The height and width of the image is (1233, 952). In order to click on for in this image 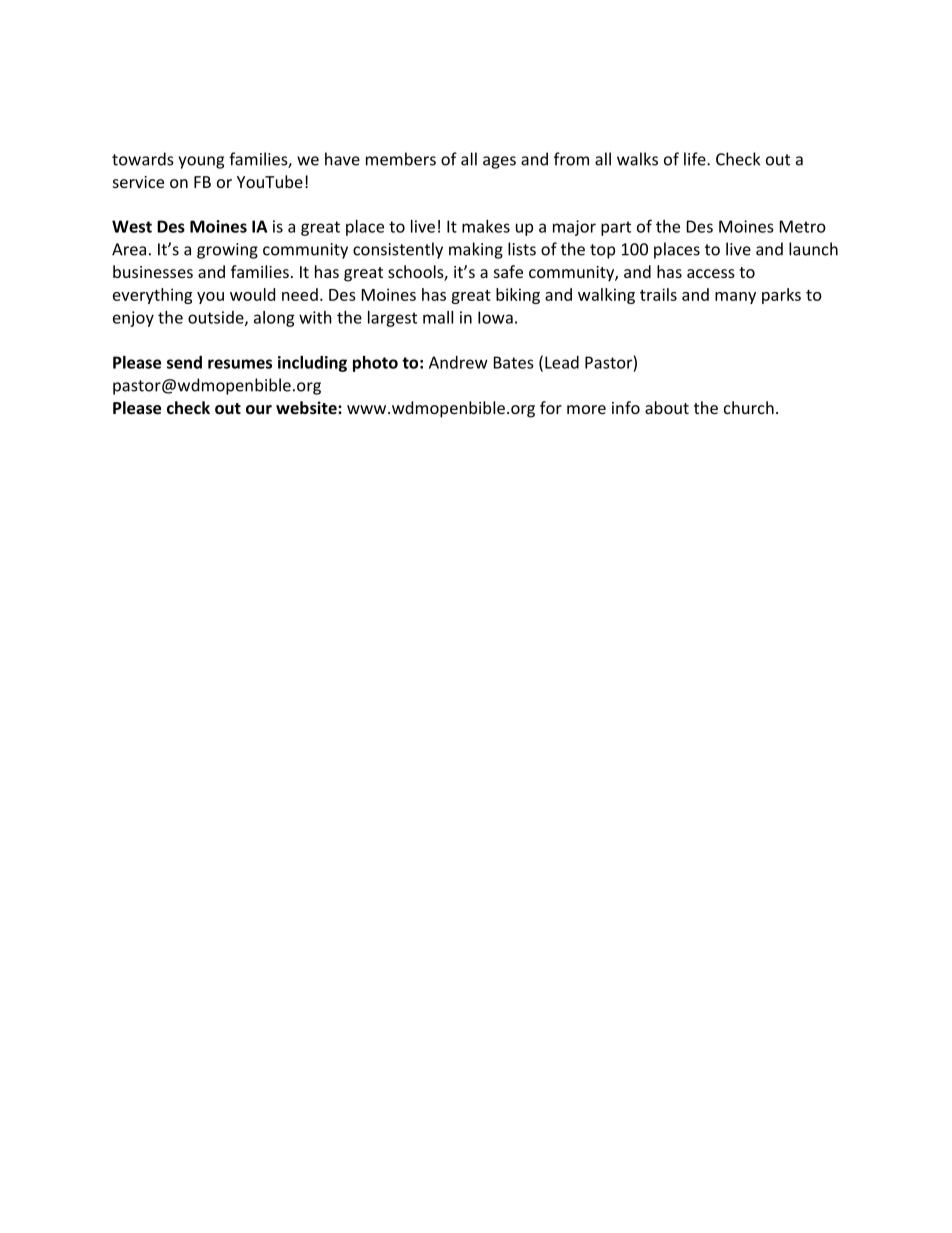, I will do `click(551, 407)`.
